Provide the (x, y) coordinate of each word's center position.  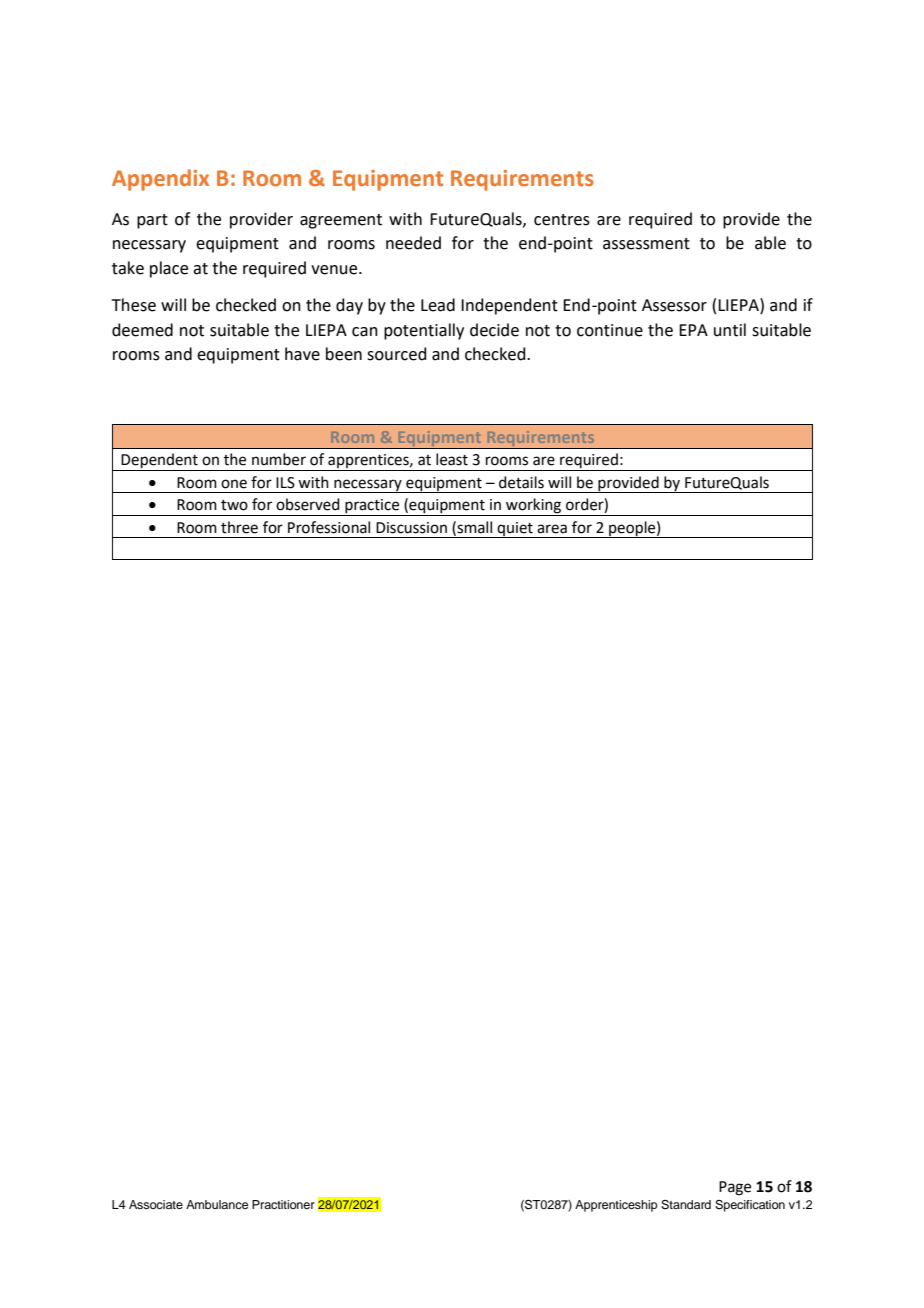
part (152, 221)
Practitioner (283, 1204)
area (552, 529)
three (239, 527)
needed (413, 243)
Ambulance (217, 1204)
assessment (646, 244)
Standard (686, 1205)
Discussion (411, 528)
